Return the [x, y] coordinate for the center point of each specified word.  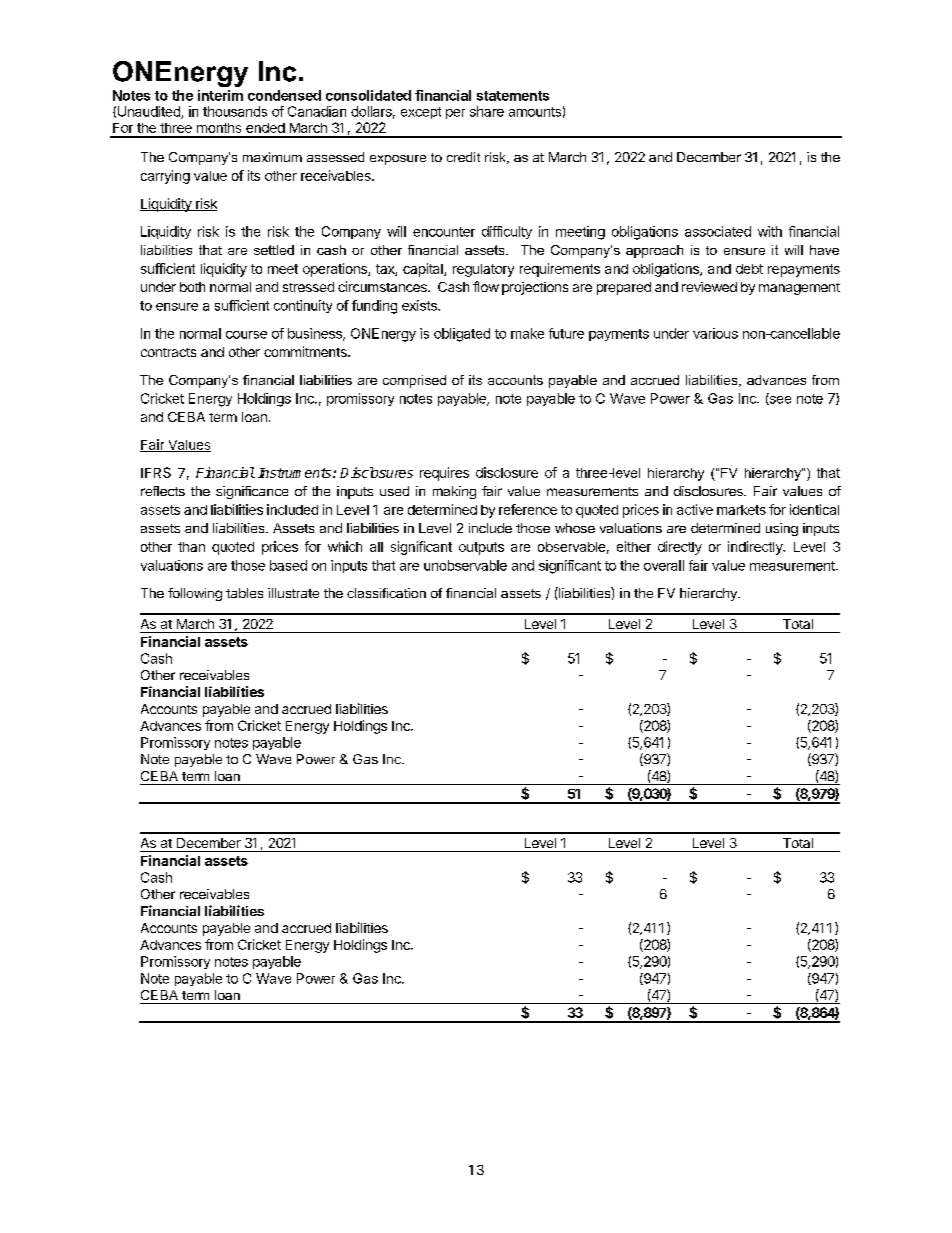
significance [252, 492]
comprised [414, 381]
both [192, 287]
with [770, 231]
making [454, 492]
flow [486, 286]
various [715, 333]
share [487, 111]
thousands [235, 111]
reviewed [709, 287]
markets [741, 510]
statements [513, 96]
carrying [165, 177]
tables [244, 593]
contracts [168, 352]
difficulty [507, 232]
